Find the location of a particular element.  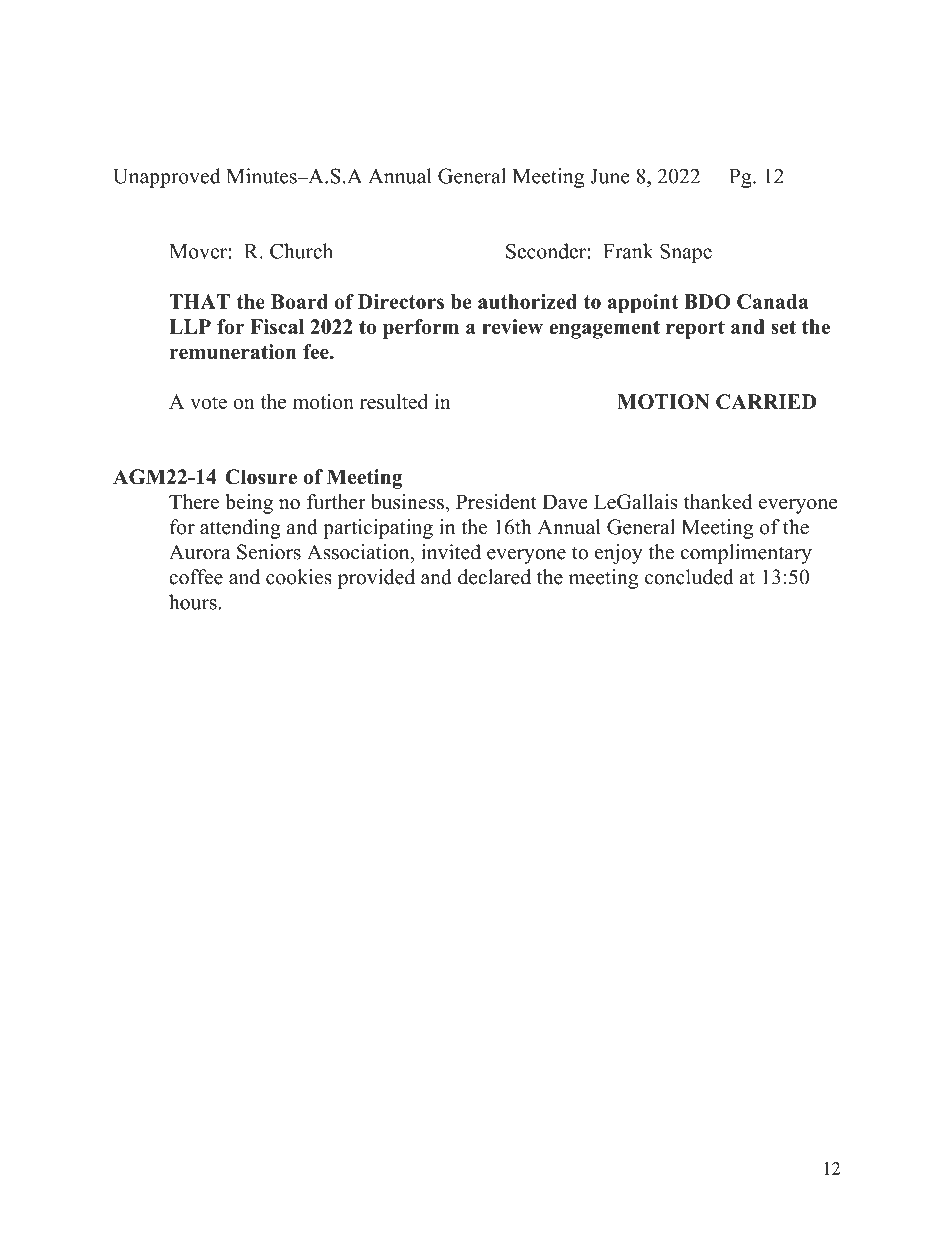

resulted is located at coordinates (394, 401).
